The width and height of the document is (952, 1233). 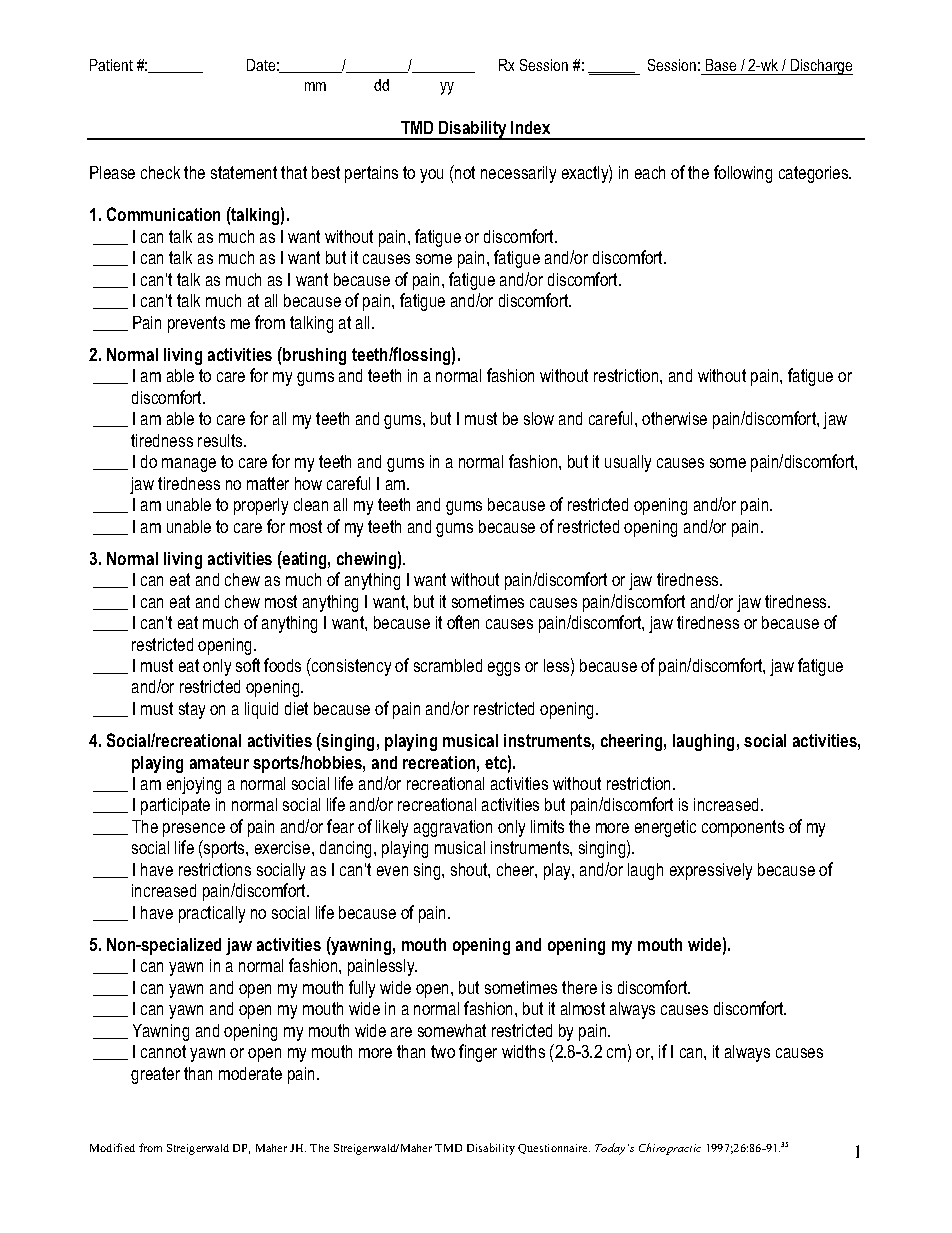 What do you see at coordinates (463, 622) in the document?
I see `often` at bounding box center [463, 622].
